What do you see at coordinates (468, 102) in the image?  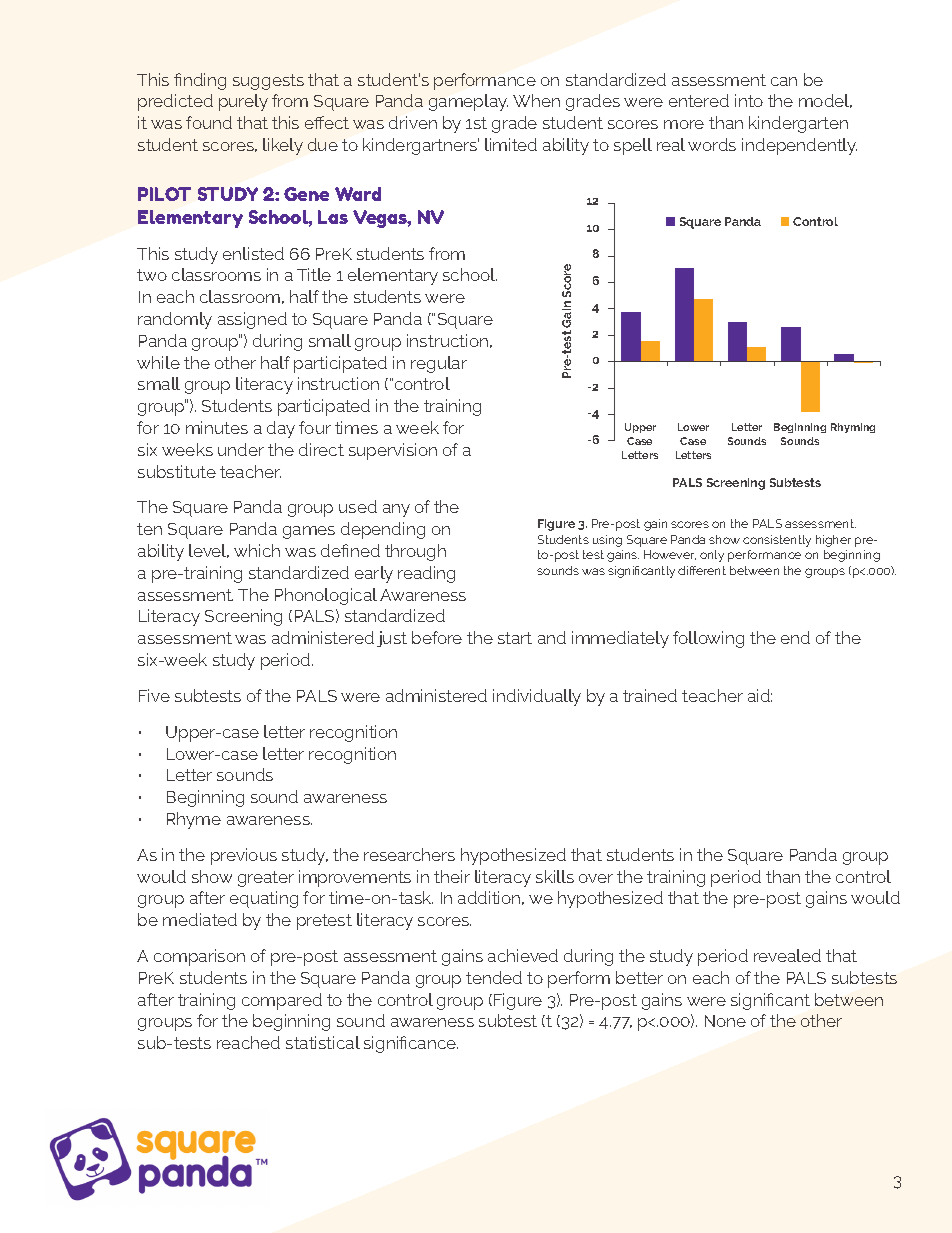 I see `gameplay` at bounding box center [468, 102].
